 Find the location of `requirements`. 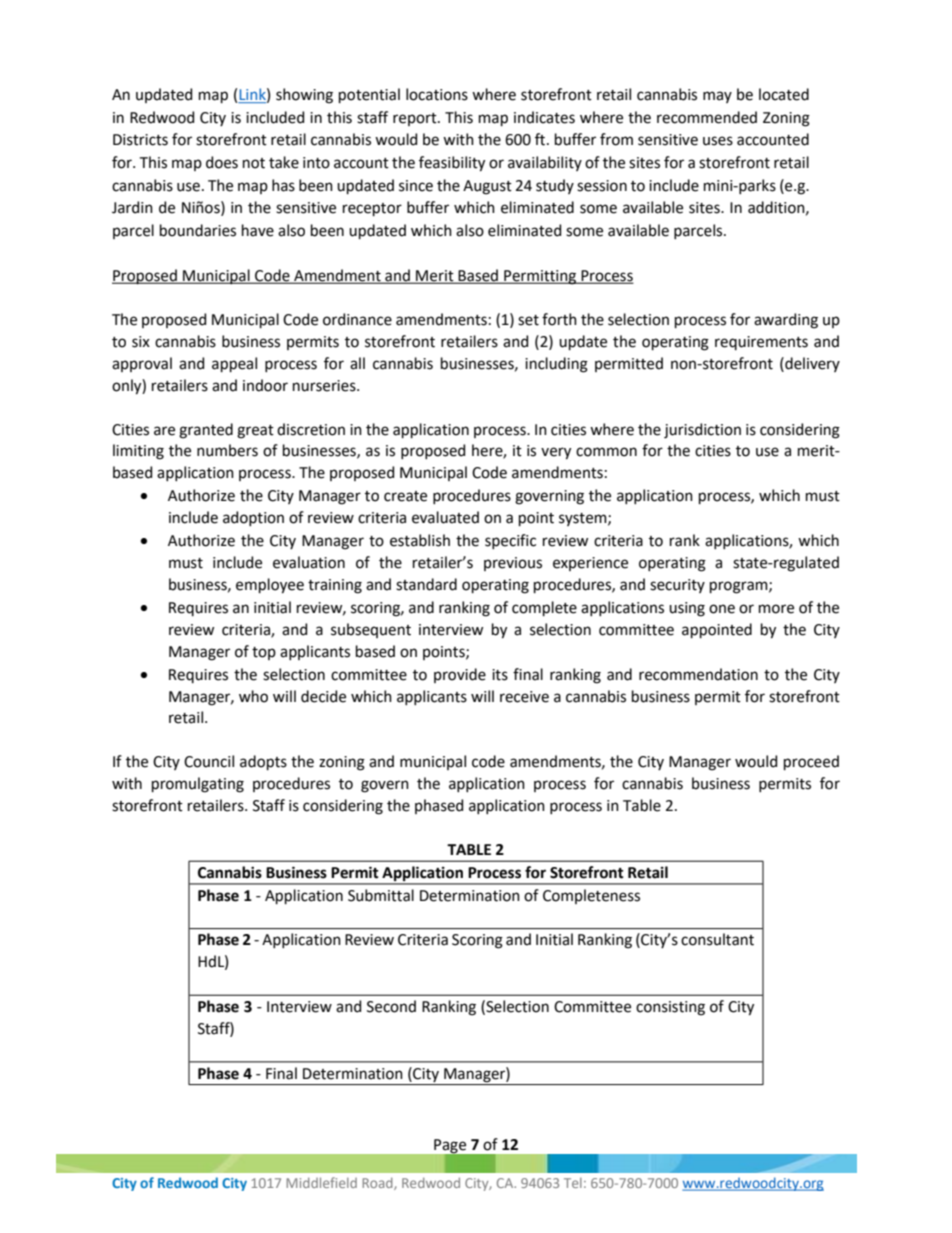

requirements is located at coordinates (761, 343).
